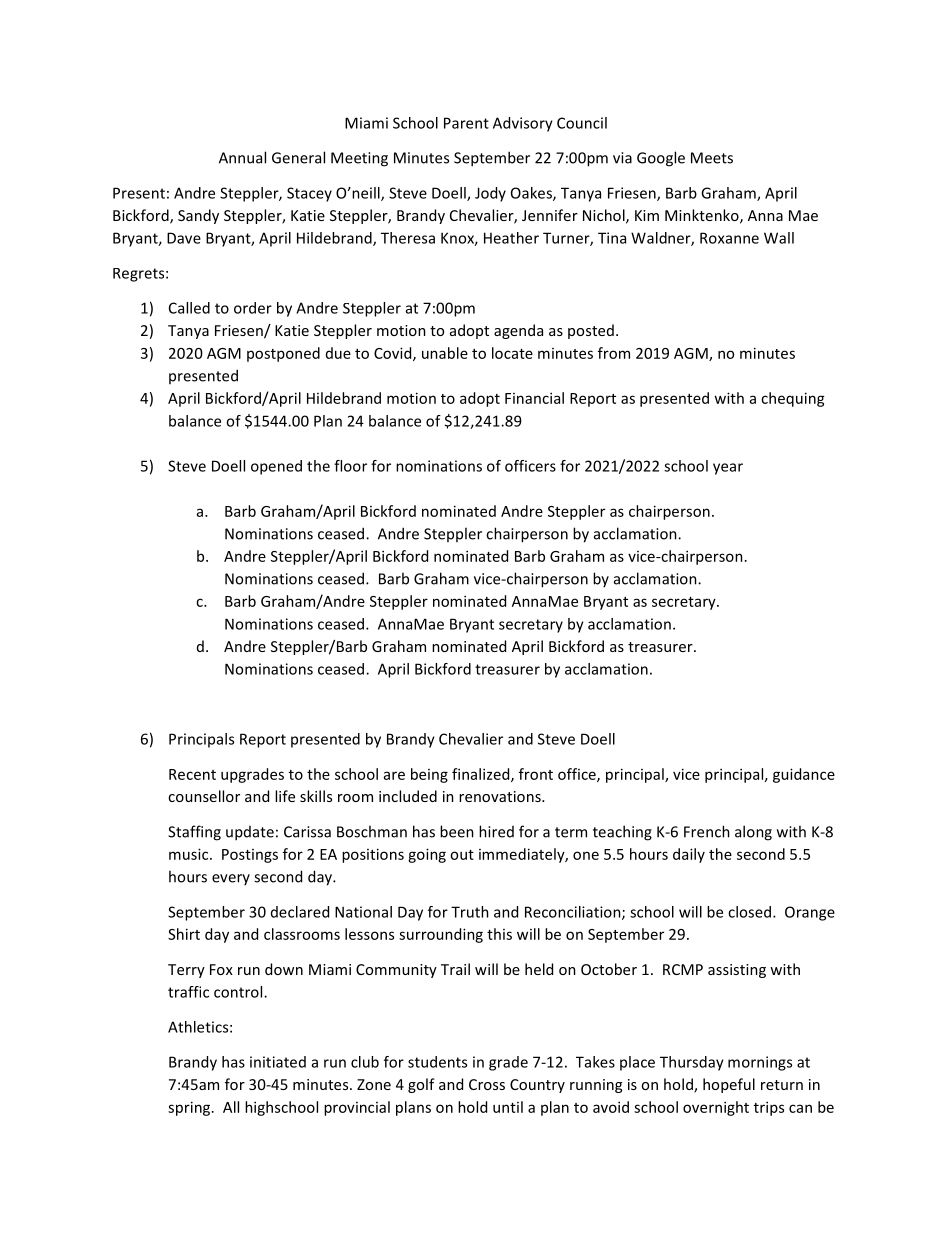  Describe the element at coordinates (487, 1084) in the document. I see `Cross` at that location.
